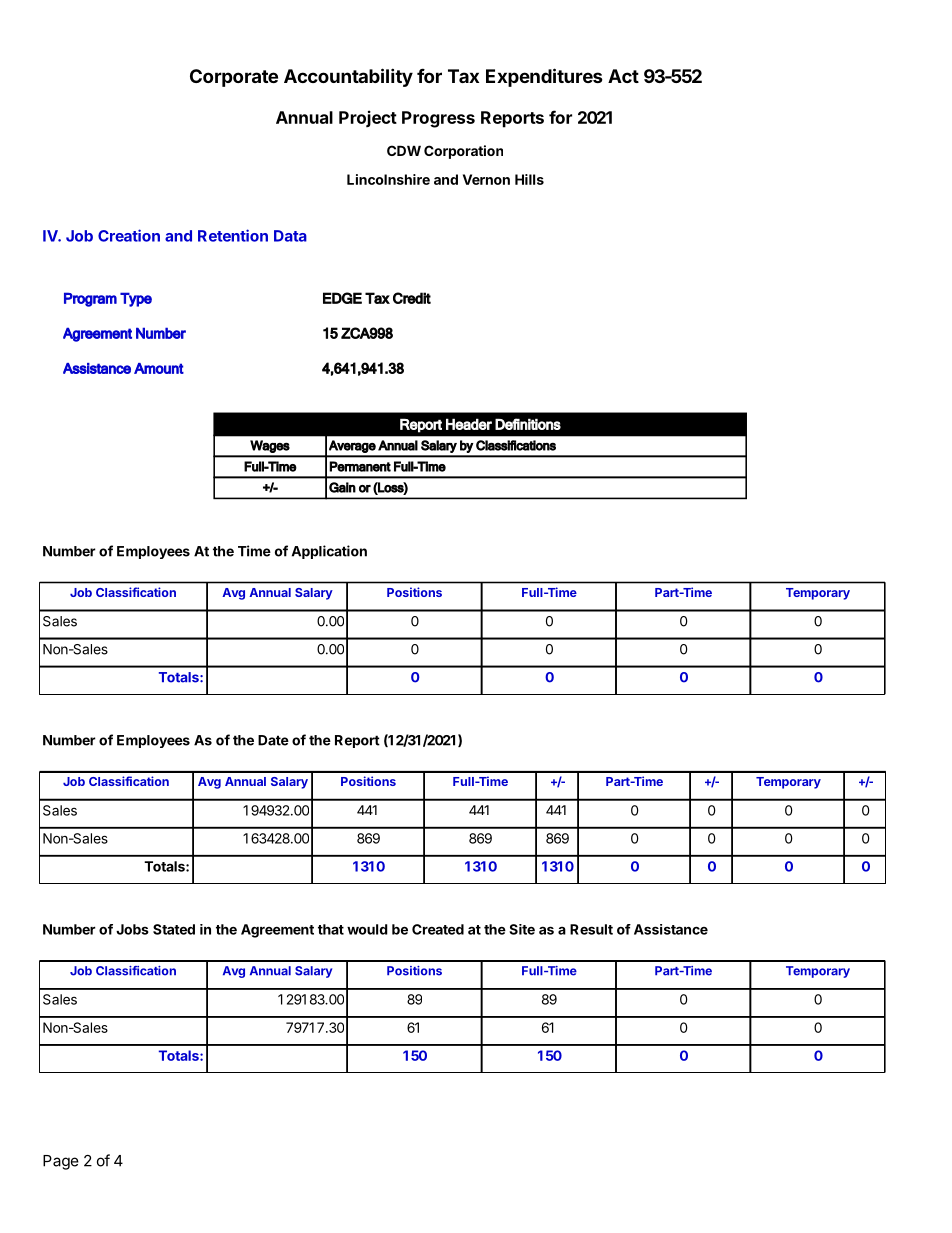 Image resolution: width=952 pixels, height=1233 pixels. I want to click on Project, so click(368, 118).
